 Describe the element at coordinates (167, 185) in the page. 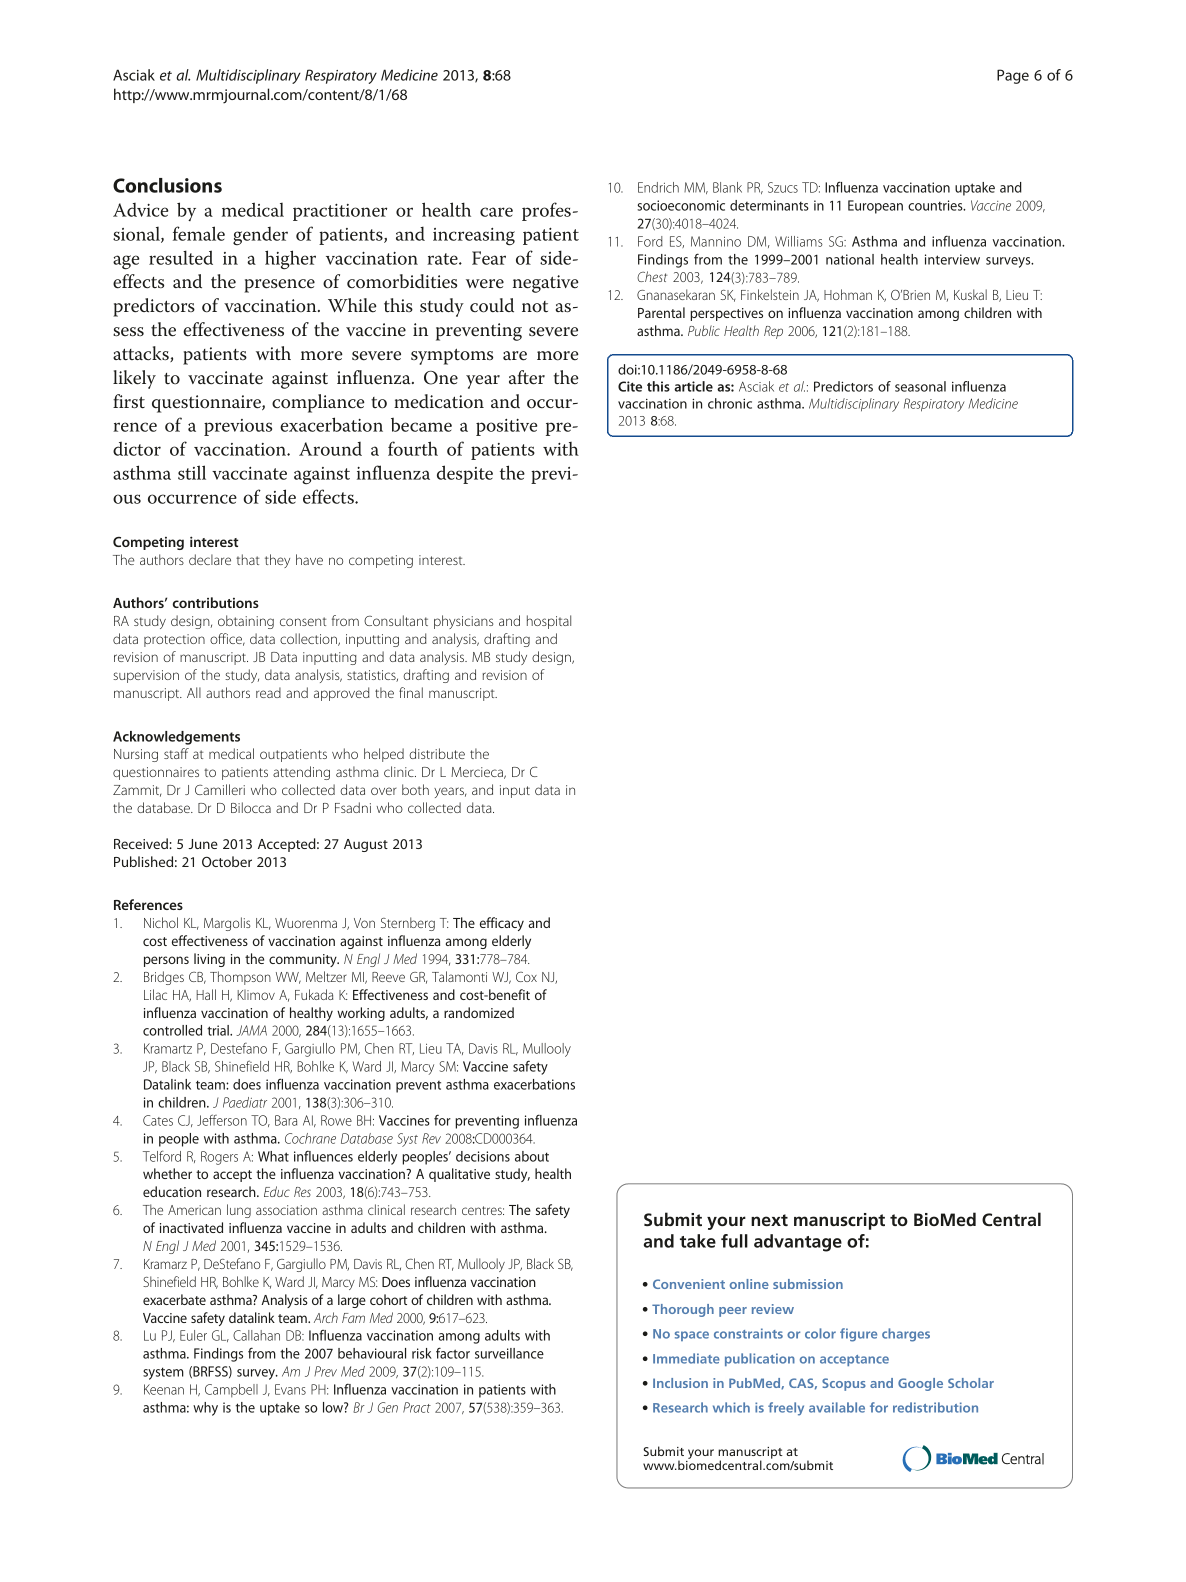

I see `Conclusions` at that location.
